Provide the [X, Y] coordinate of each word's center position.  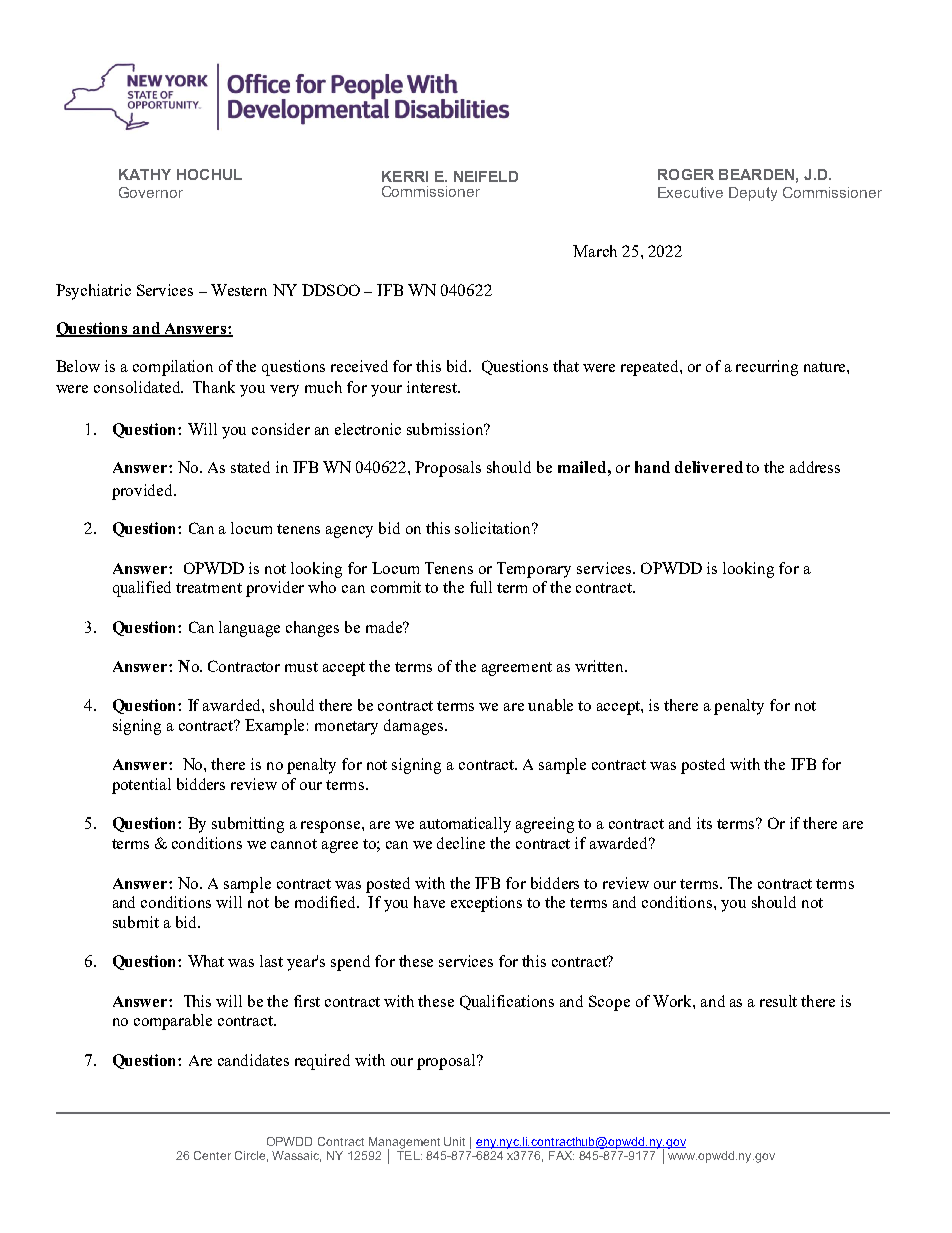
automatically [465, 825]
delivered [709, 467]
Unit [454, 1141]
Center [212, 1155]
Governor [151, 192]
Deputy [753, 194]
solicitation [494, 528]
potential [141, 786]
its [704, 823]
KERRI [405, 176]
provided [144, 492]
